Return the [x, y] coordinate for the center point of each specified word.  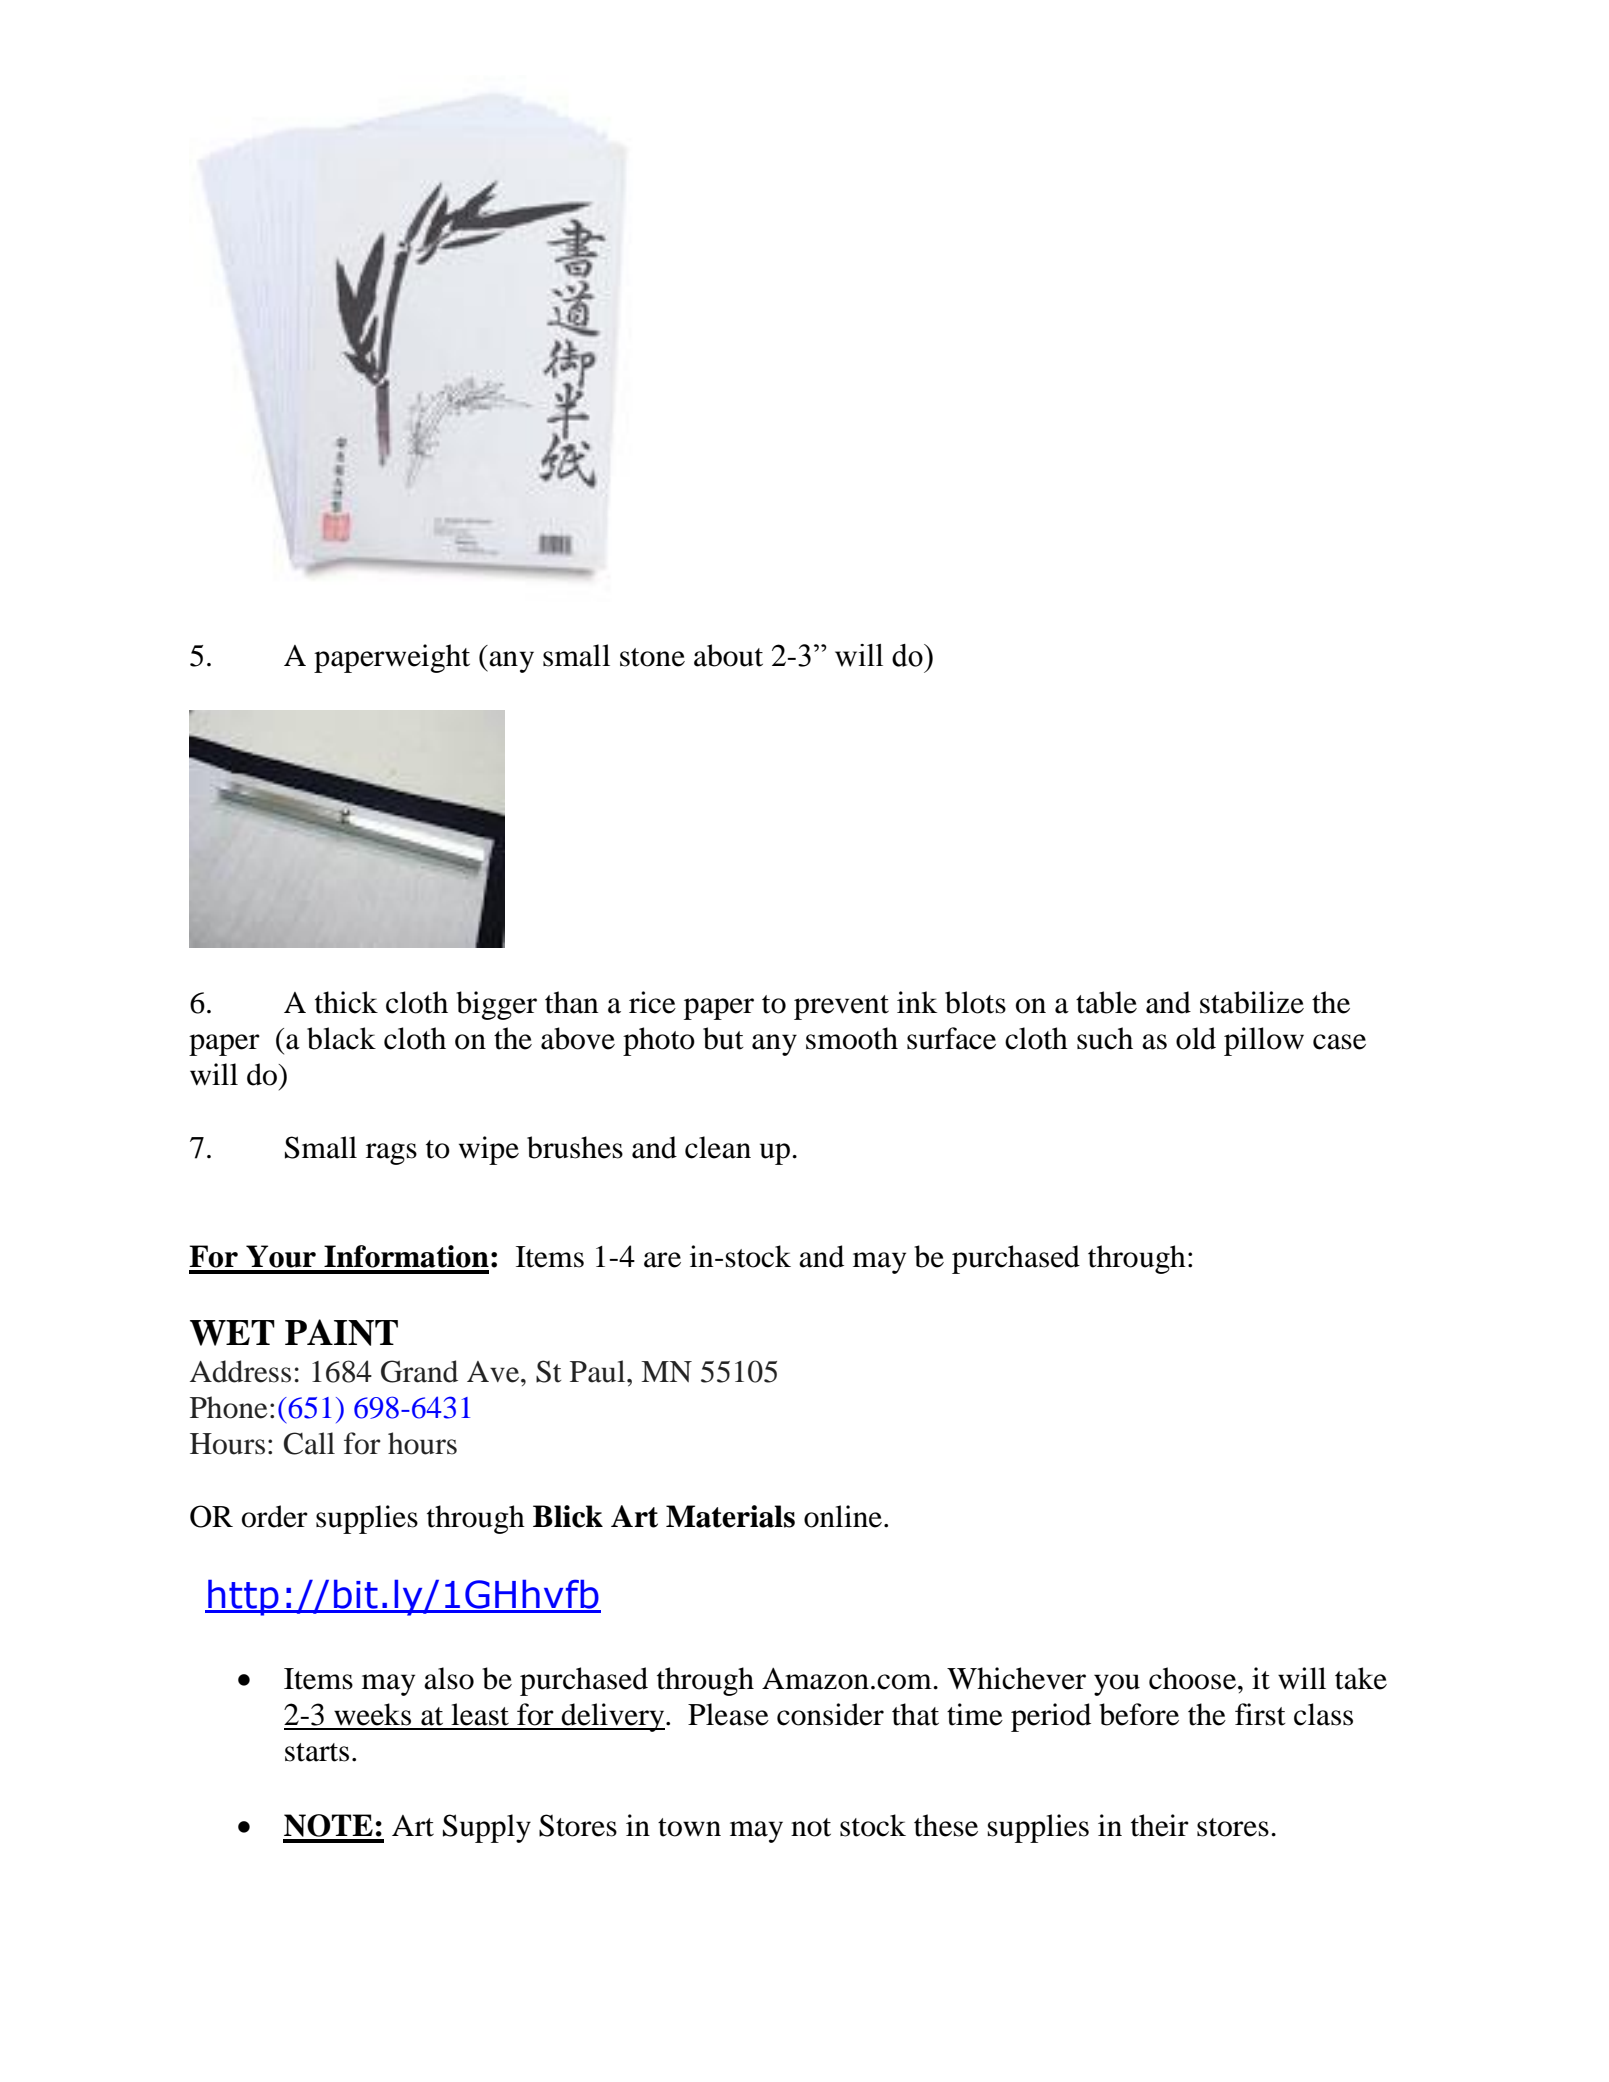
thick [346, 1002]
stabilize [1252, 1002]
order [275, 1516]
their [1160, 1825]
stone [652, 657]
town [689, 1827]
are [662, 1260]
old [1196, 1038]
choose [1194, 1678]
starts [317, 1752]
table [1106, 1002]
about [728, 655]
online [843, 1516]
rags [391, 1154]
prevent [841, 1007]
